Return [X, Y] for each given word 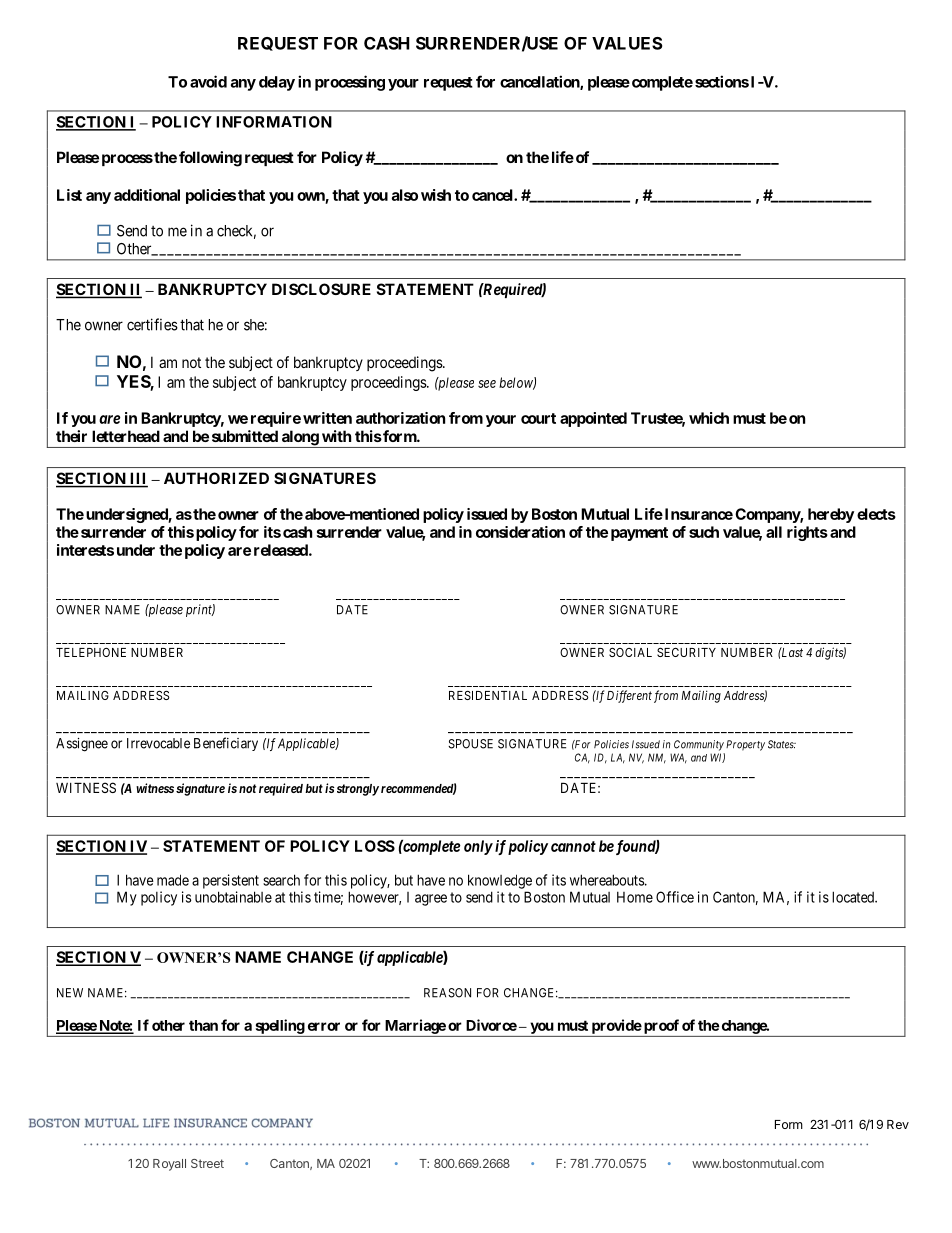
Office [675, 897]
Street [207, 1163]
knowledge [500, 881]
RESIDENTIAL [488, 695]
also [405, 195]
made [173, 880]
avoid [208, 81]
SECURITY [686, 652]
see [487, 384]
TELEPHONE [91, 652]
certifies [152, 324]
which [709, 418]
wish [436, 195]
